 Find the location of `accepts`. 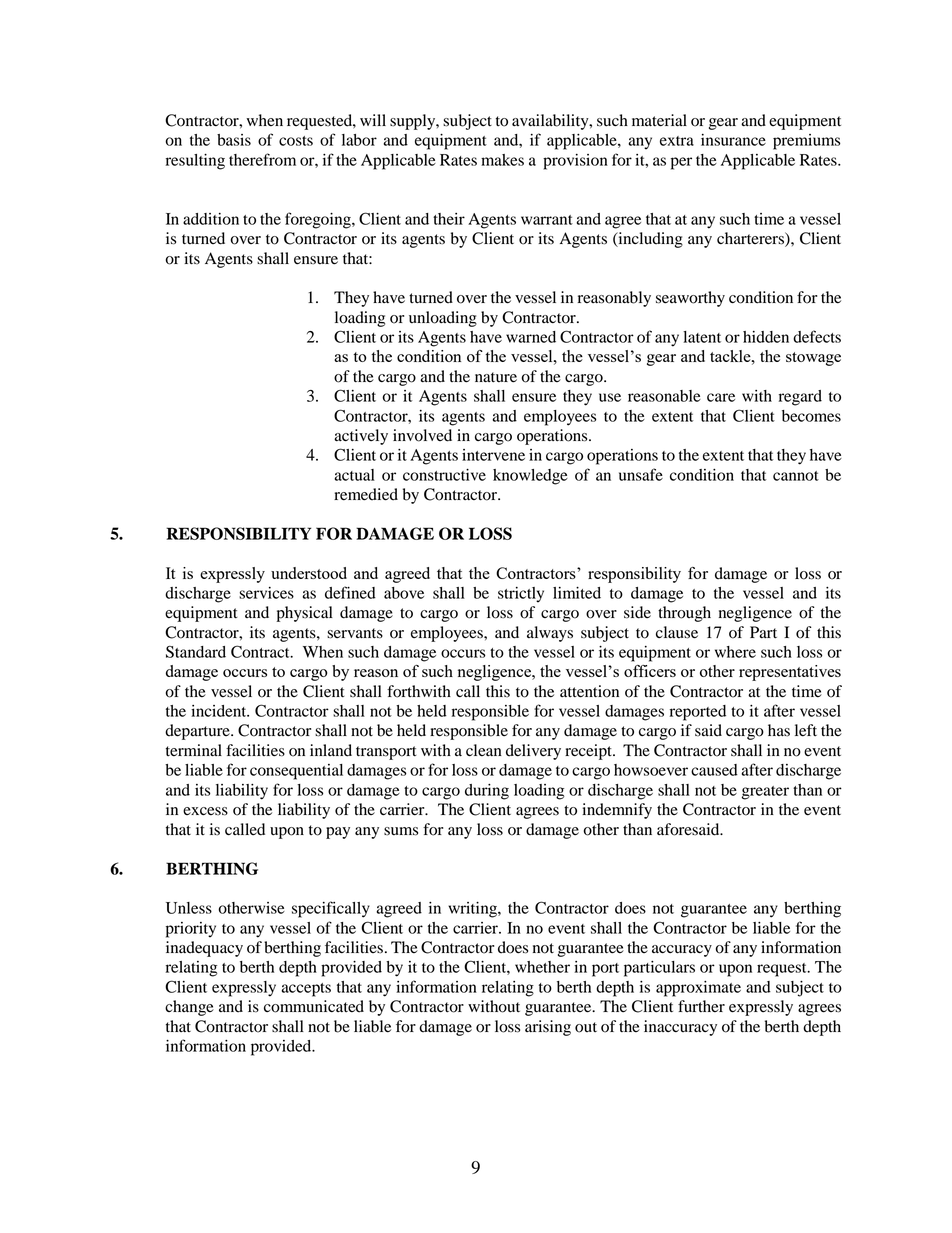

accepts is located at coordinates (306, 990).
